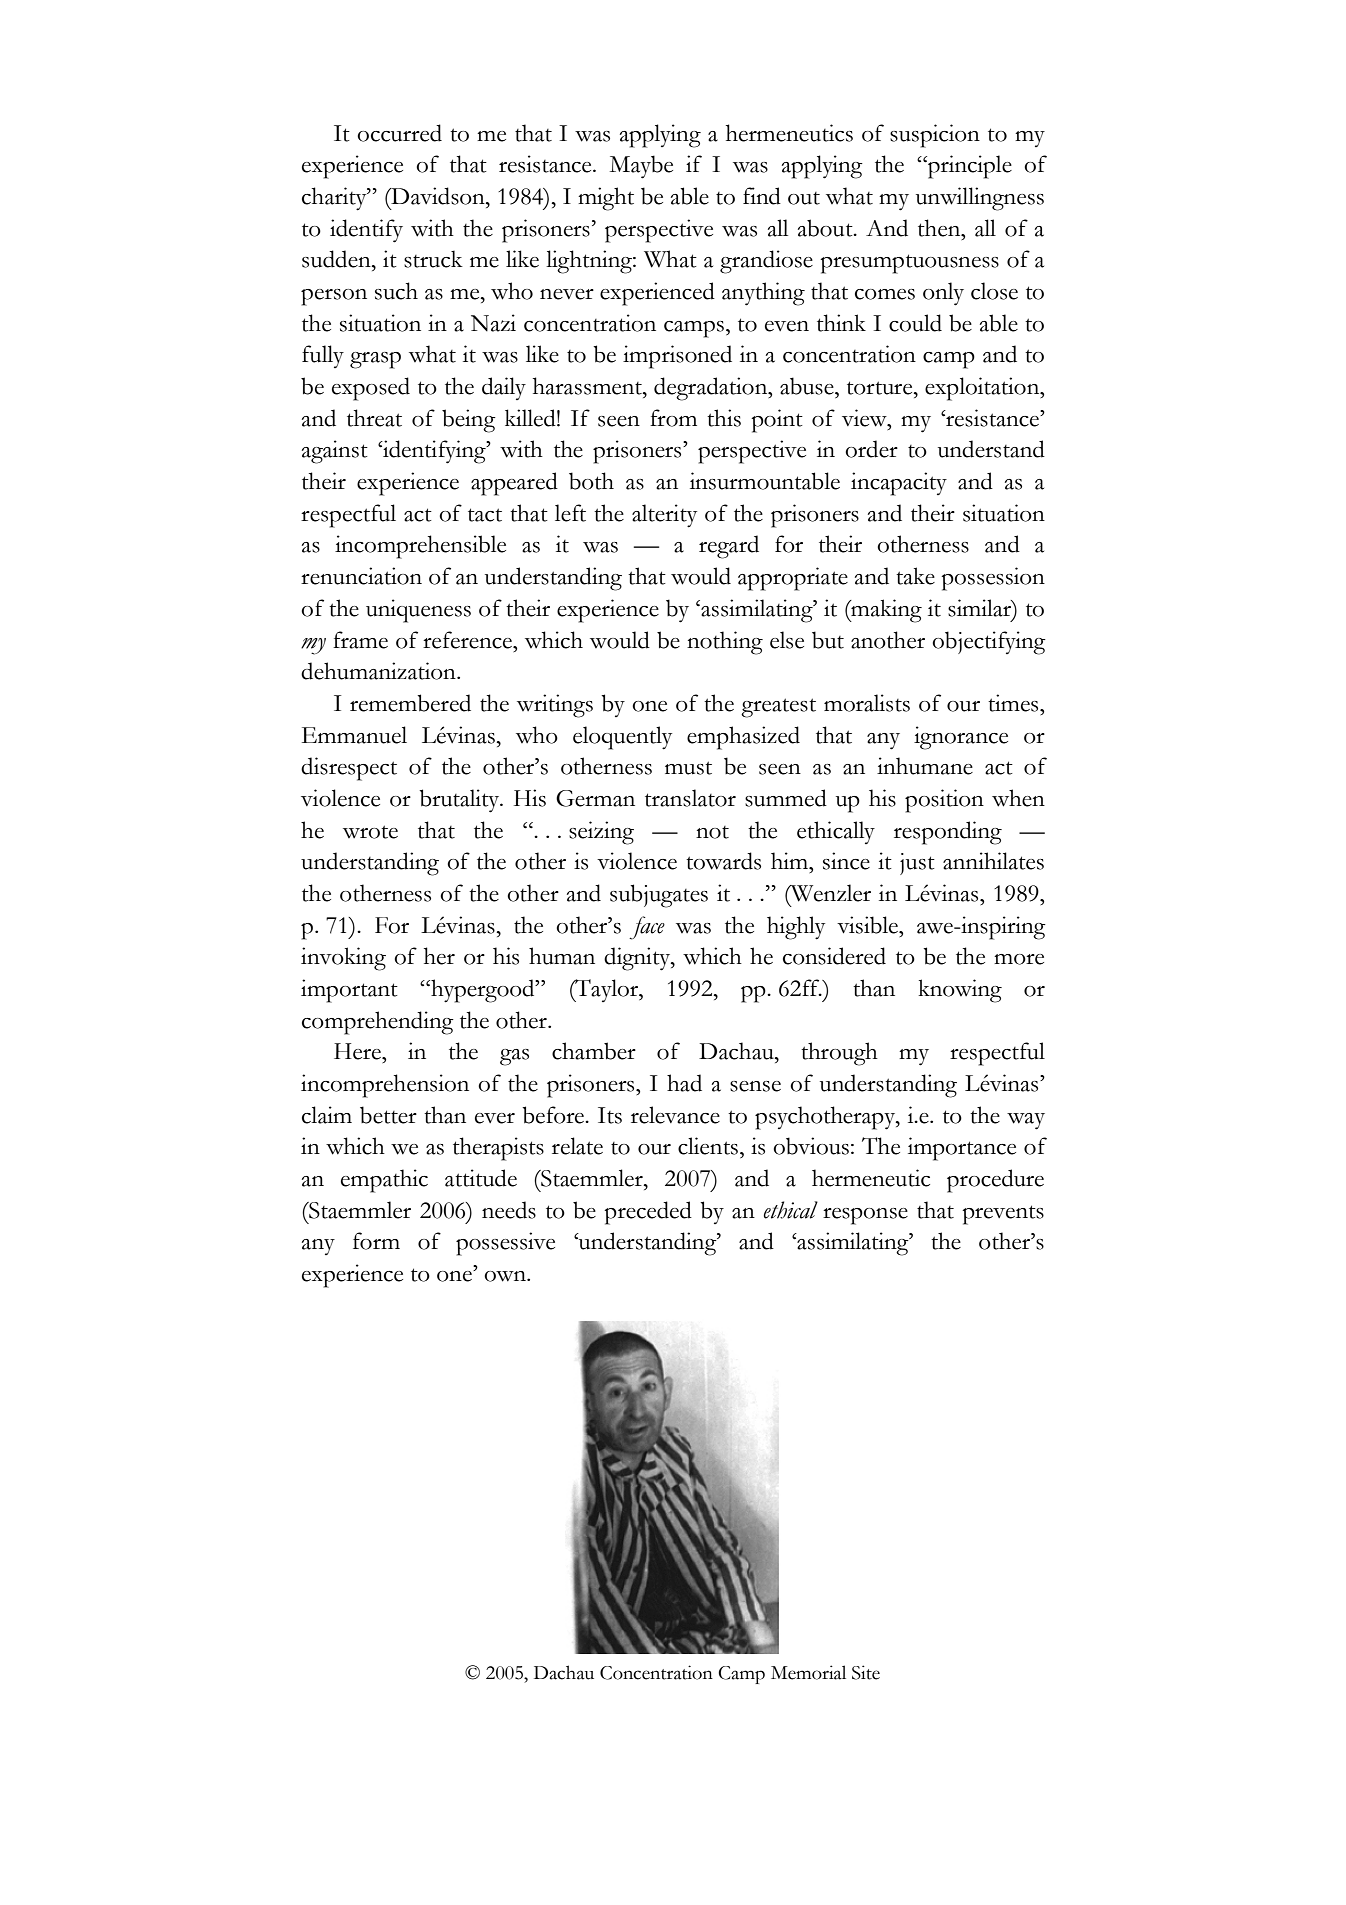 The height and width of the document is (1905, 1346). What do you see at coordinates (506, 1276) in the document?
I see `own` at bounding box center [506, 1276].
